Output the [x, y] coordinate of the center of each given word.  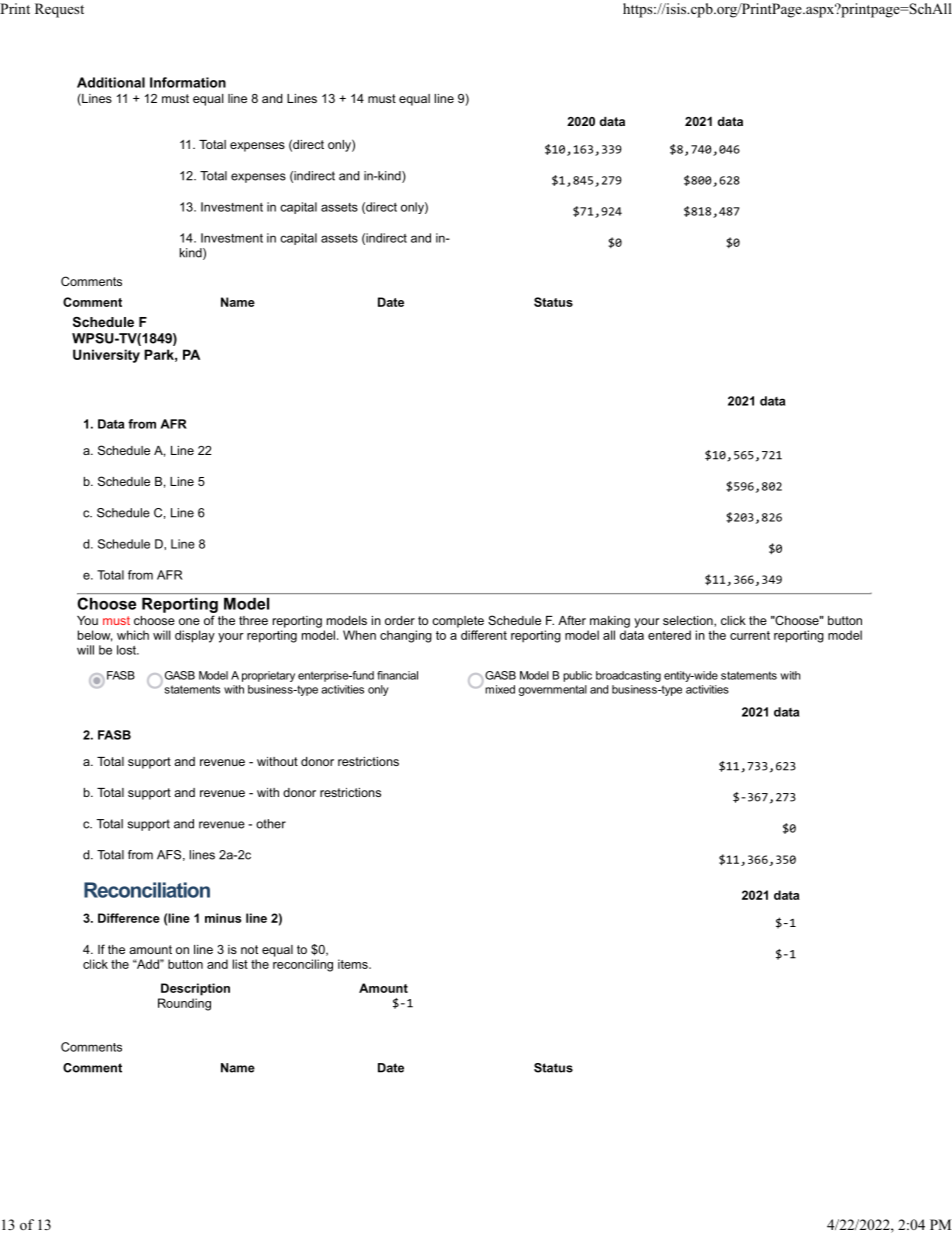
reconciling [303, 965]
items [354, 964]
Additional [111, 82]
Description [195, 989]
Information [188, 82]
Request [59, 10]
